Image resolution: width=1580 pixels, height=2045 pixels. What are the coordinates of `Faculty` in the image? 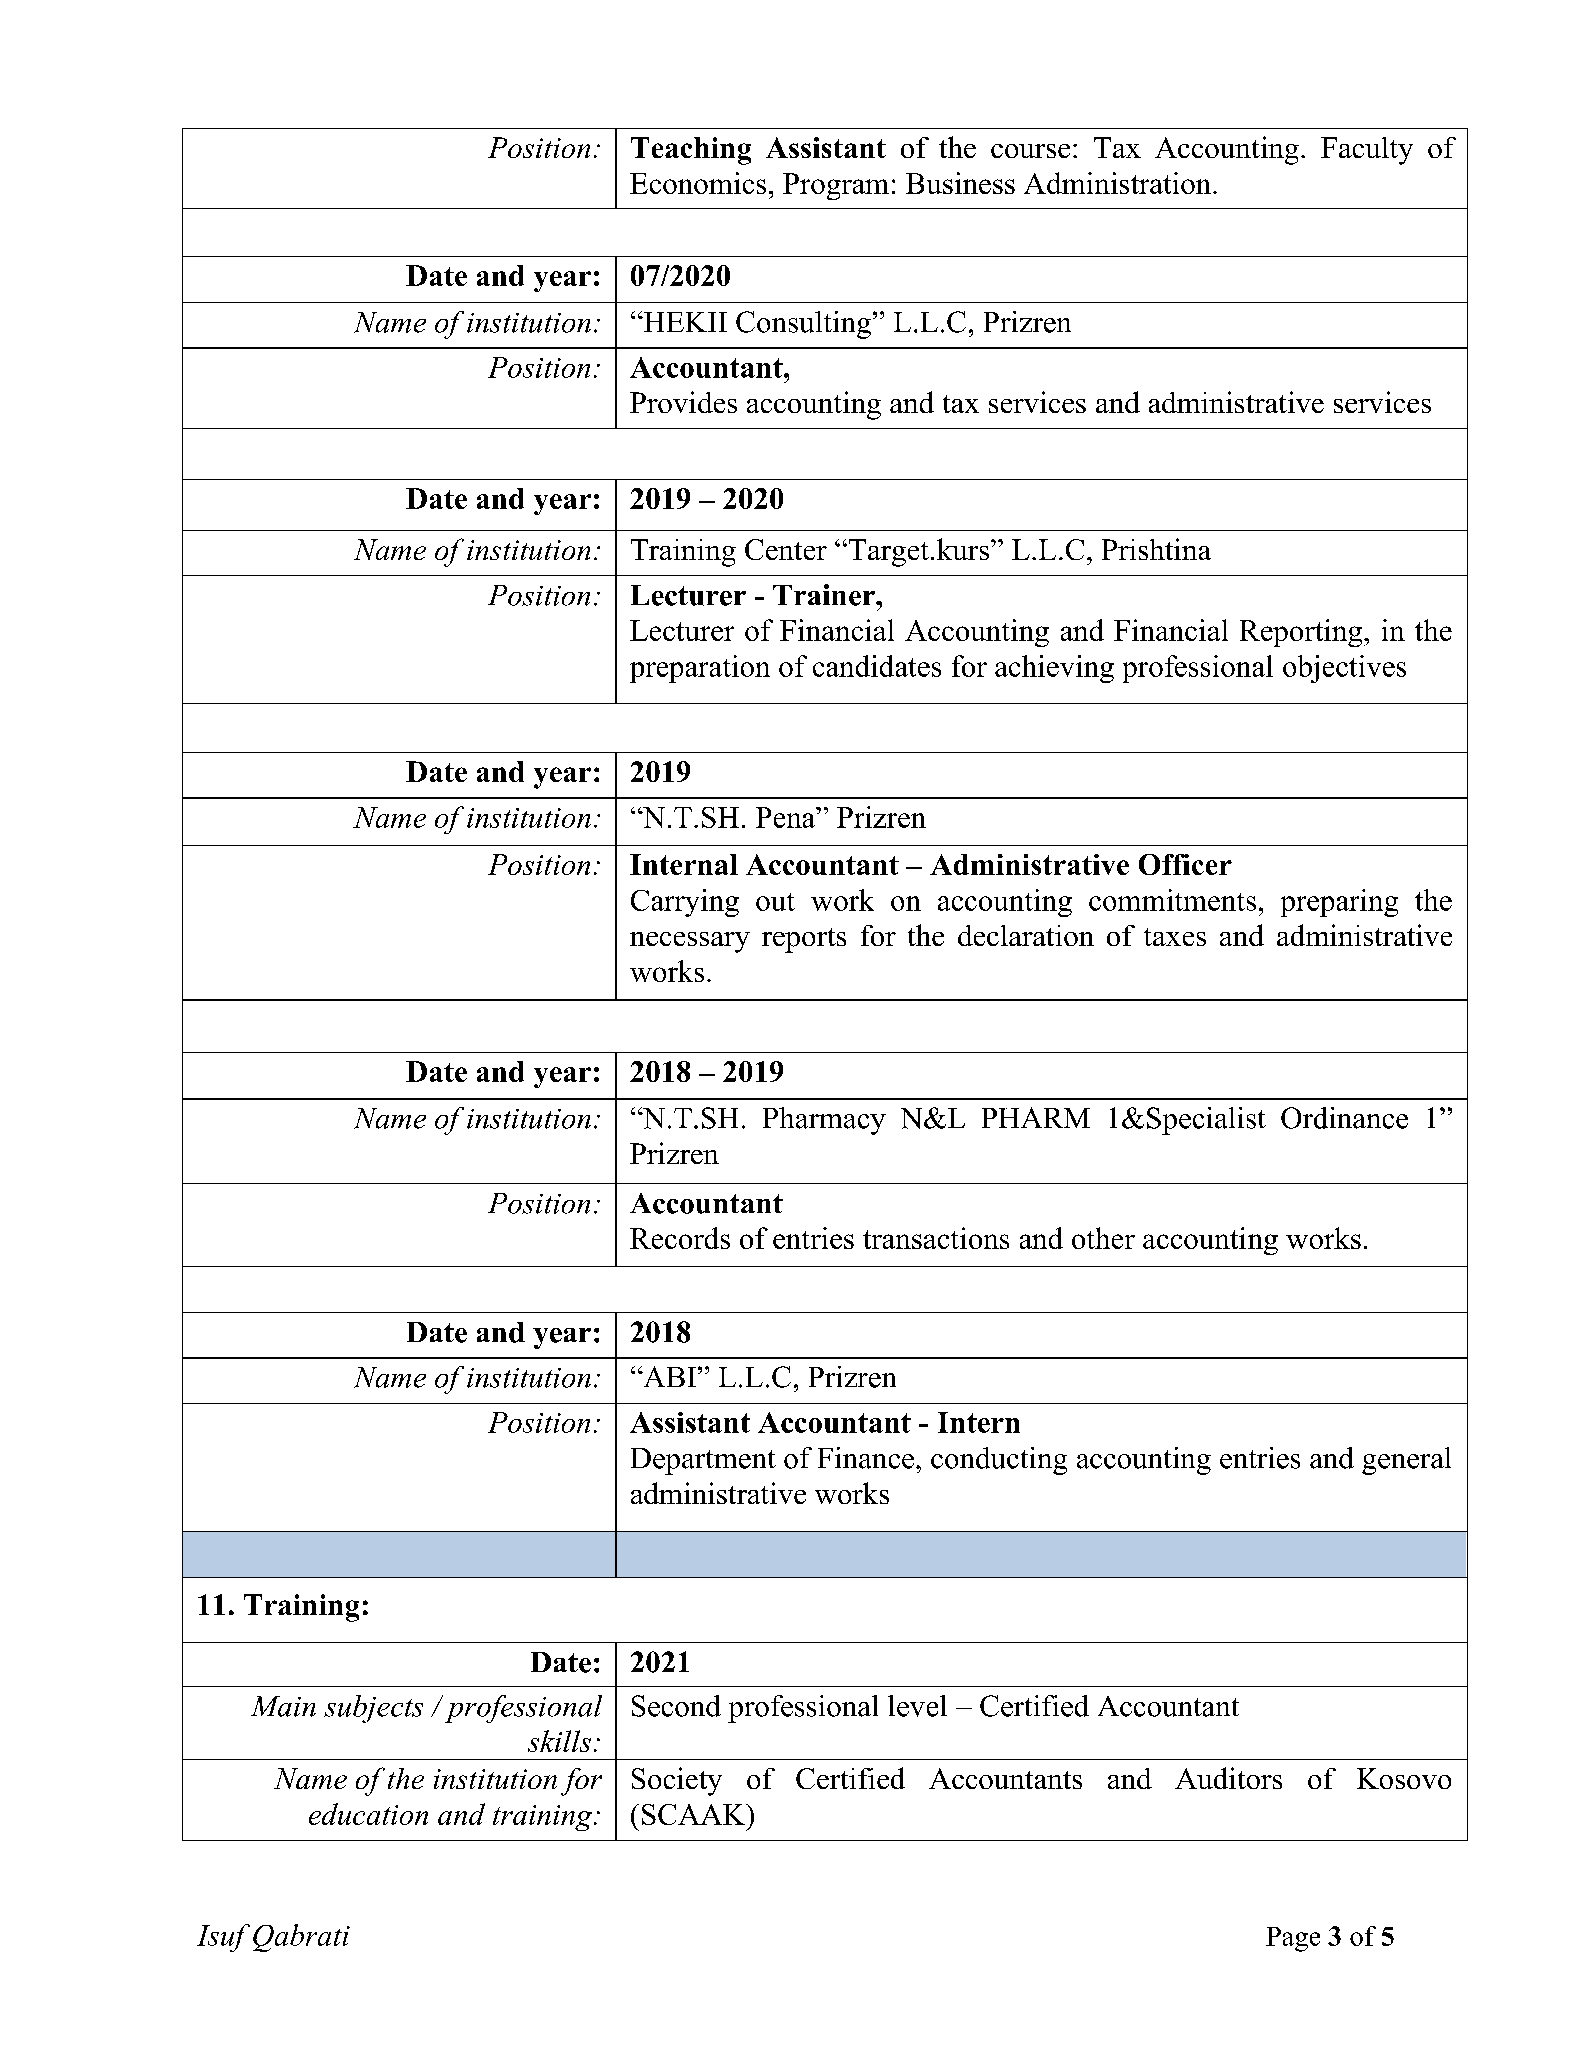 It's located at (1367, 151).
